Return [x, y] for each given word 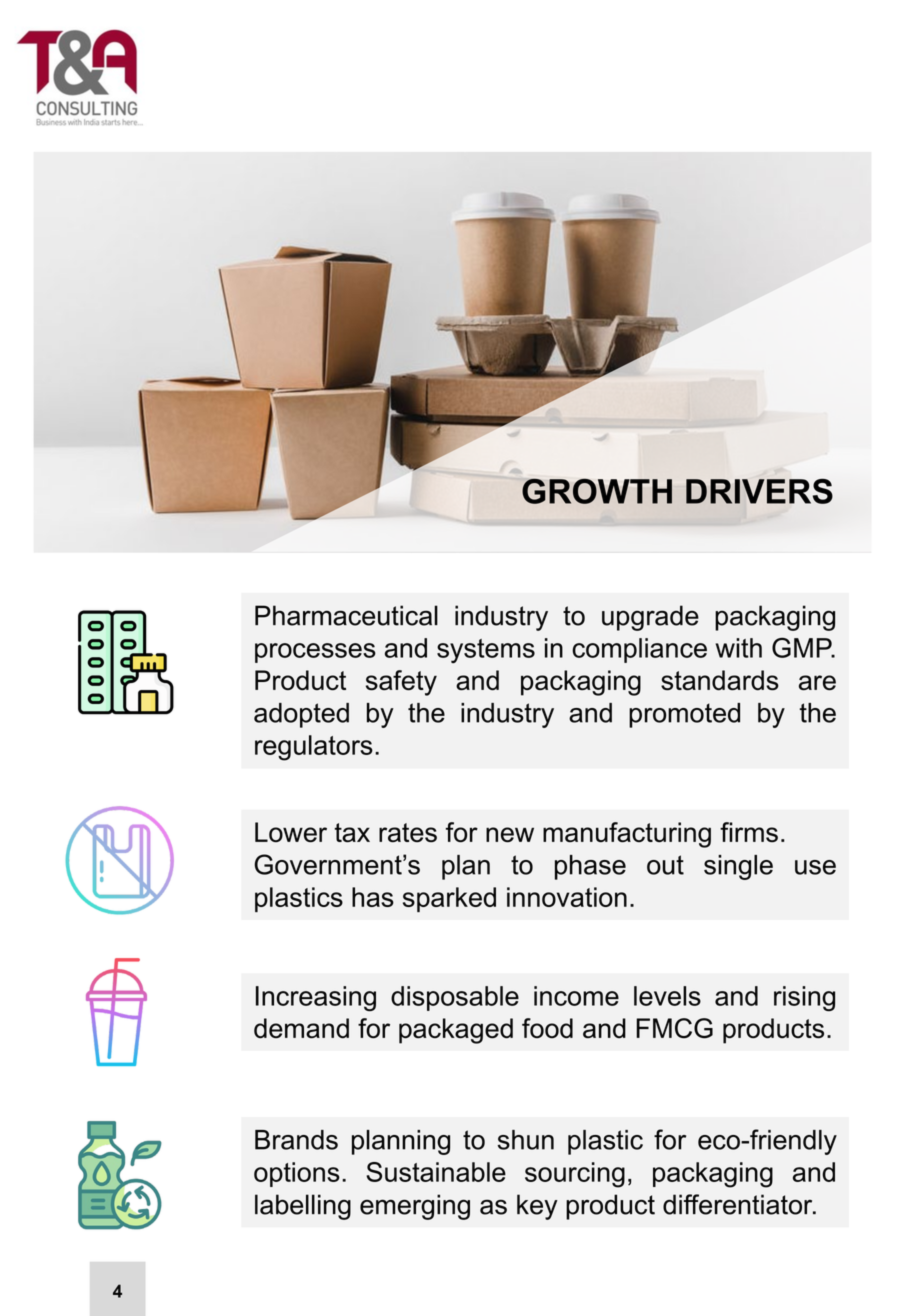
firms [749, 832]
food [547, 1028]
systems [486, 651]
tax [352, 833]
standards [720, 680]
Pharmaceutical [346, 615]
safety [401, 683]
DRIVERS [759, 491]
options [297, 1174]
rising [804, 998]
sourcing [575, 1175]
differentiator [739, 1204]
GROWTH [597, 491]
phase [590, 867]
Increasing [316, 999]
